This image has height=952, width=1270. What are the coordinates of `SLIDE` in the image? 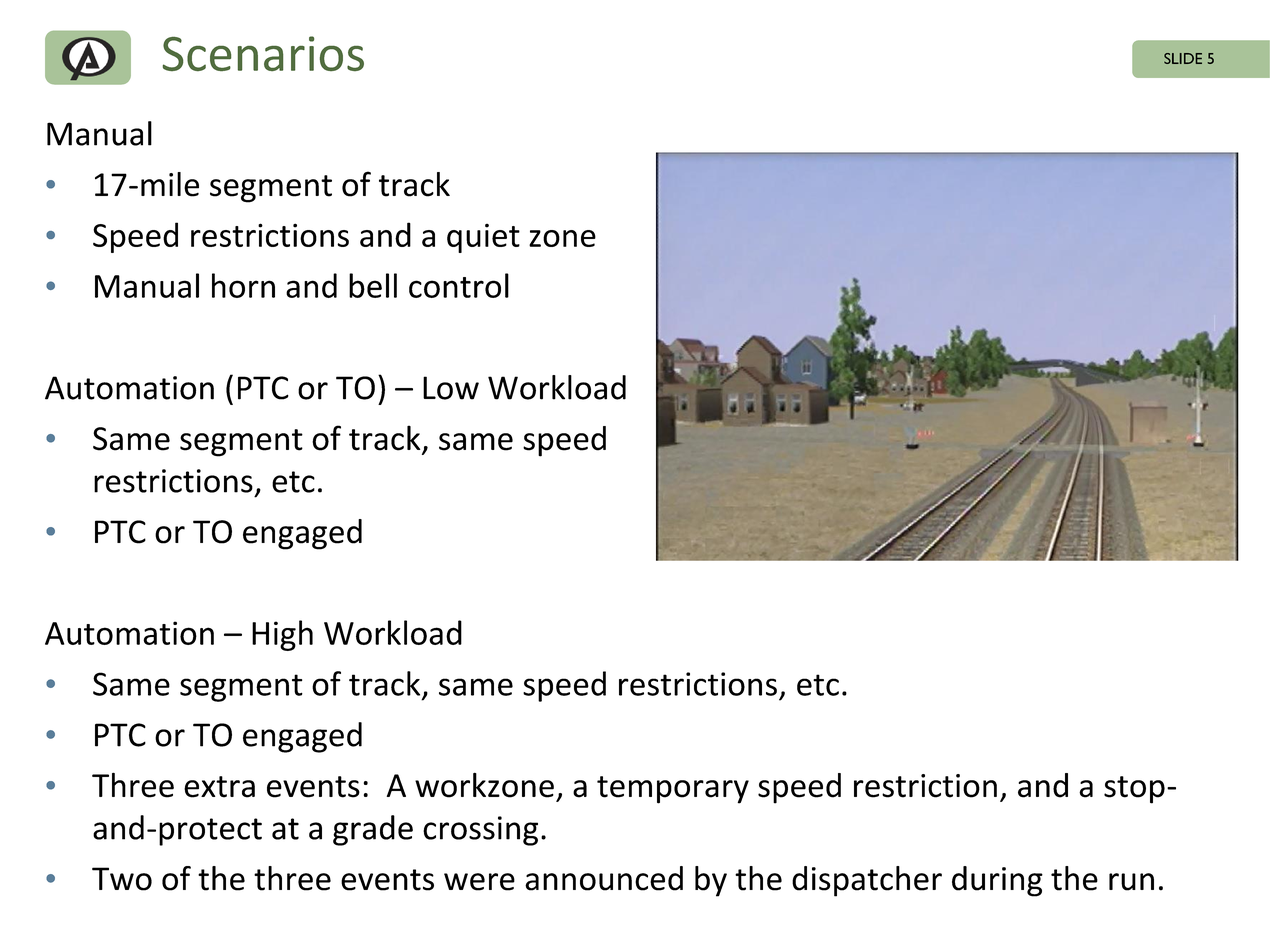 It's located at (1183, 58).
